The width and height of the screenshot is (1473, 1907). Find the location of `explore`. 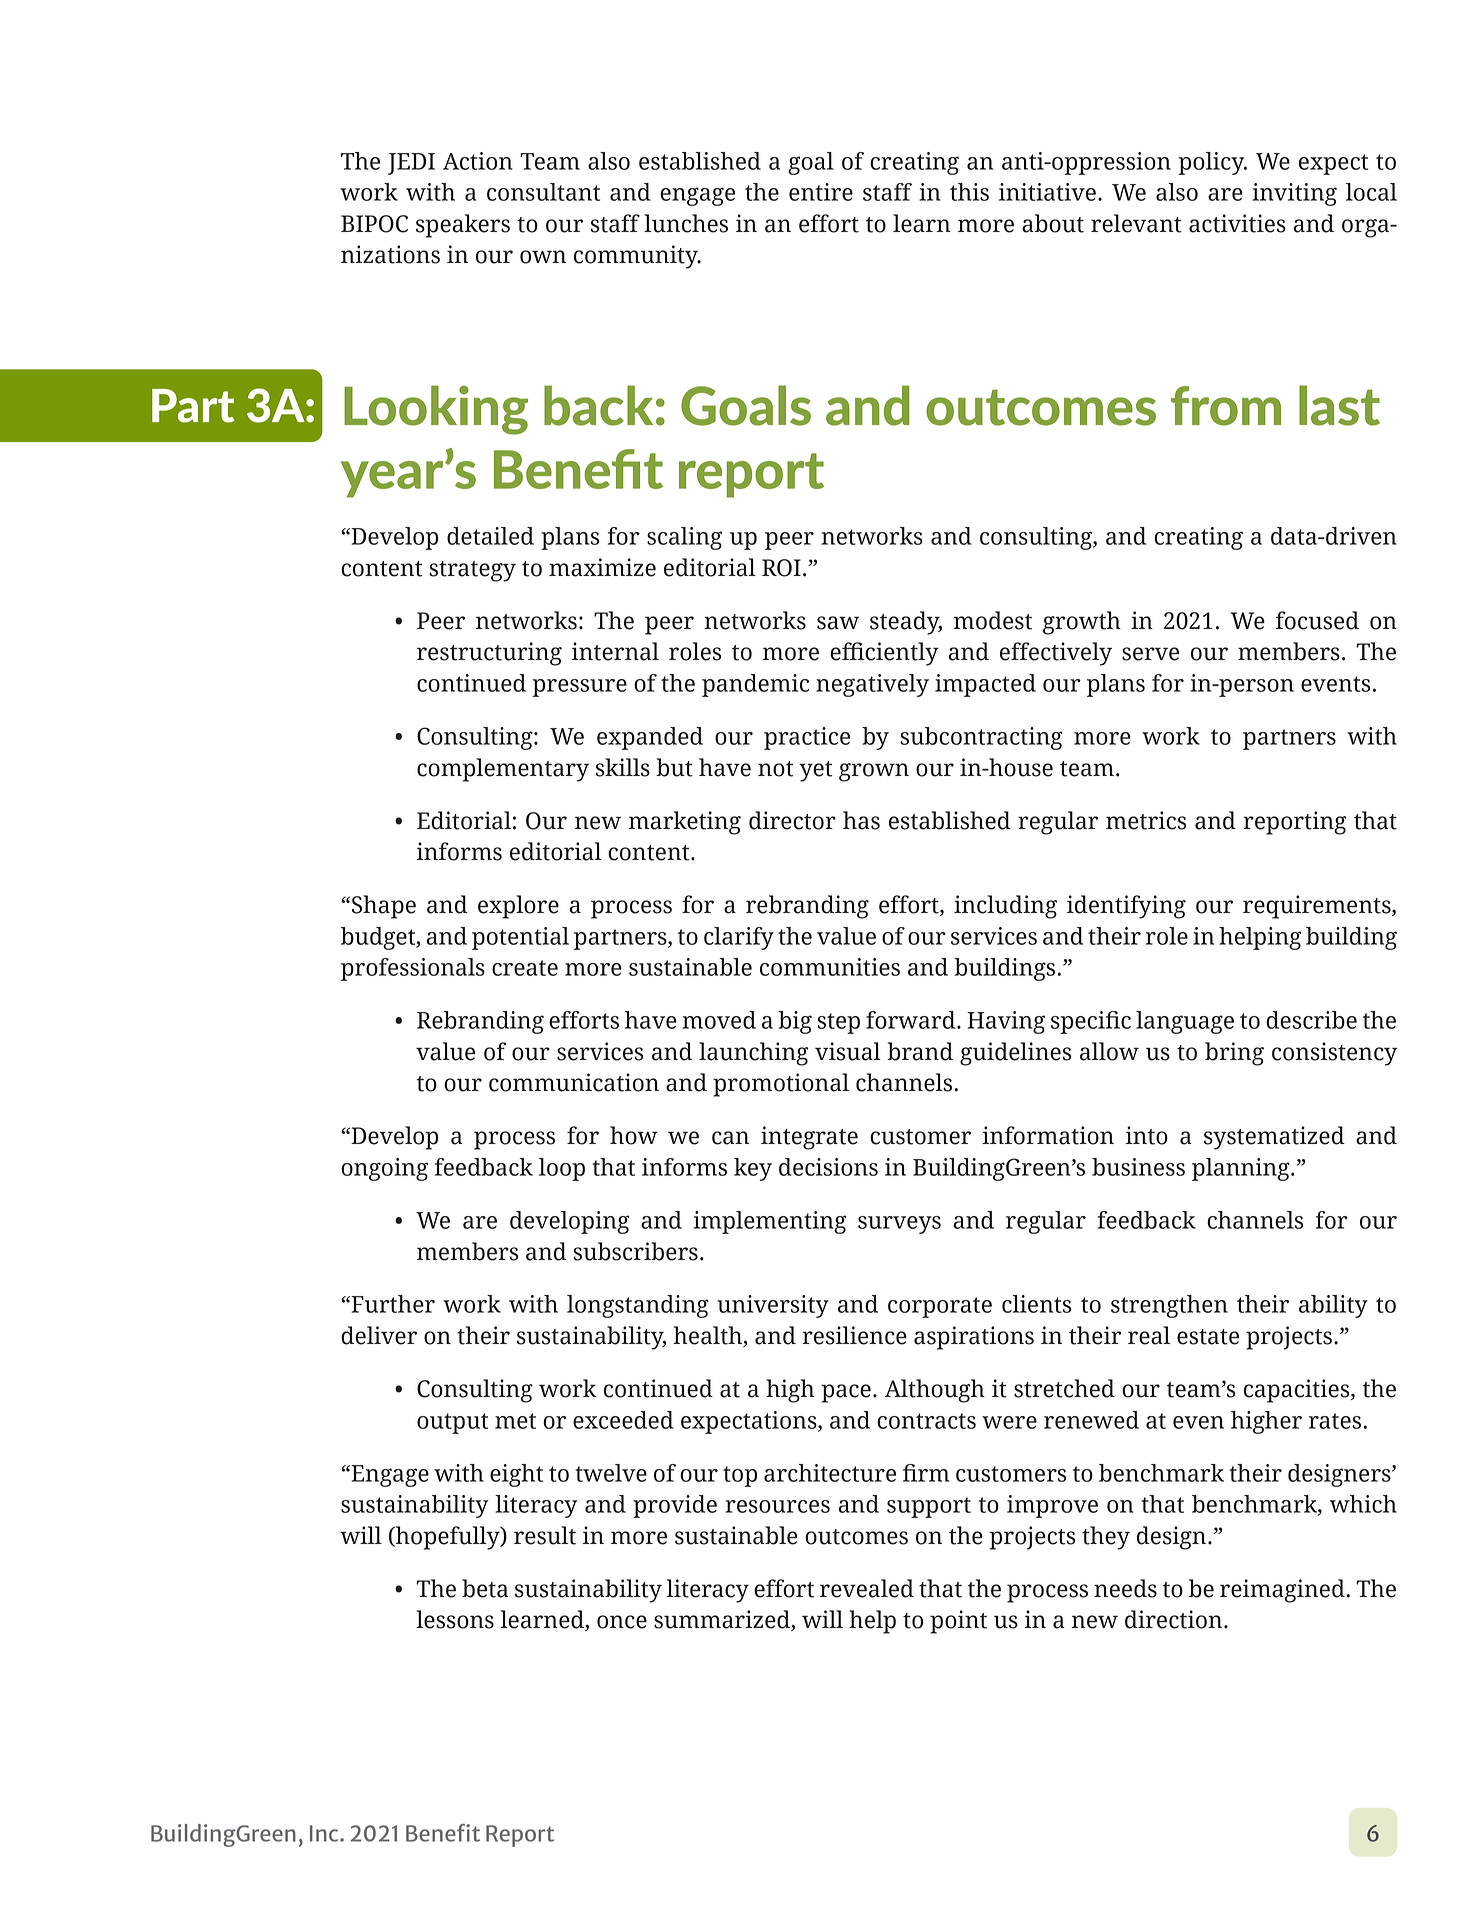

explore is located at coordinates (518, 907).
